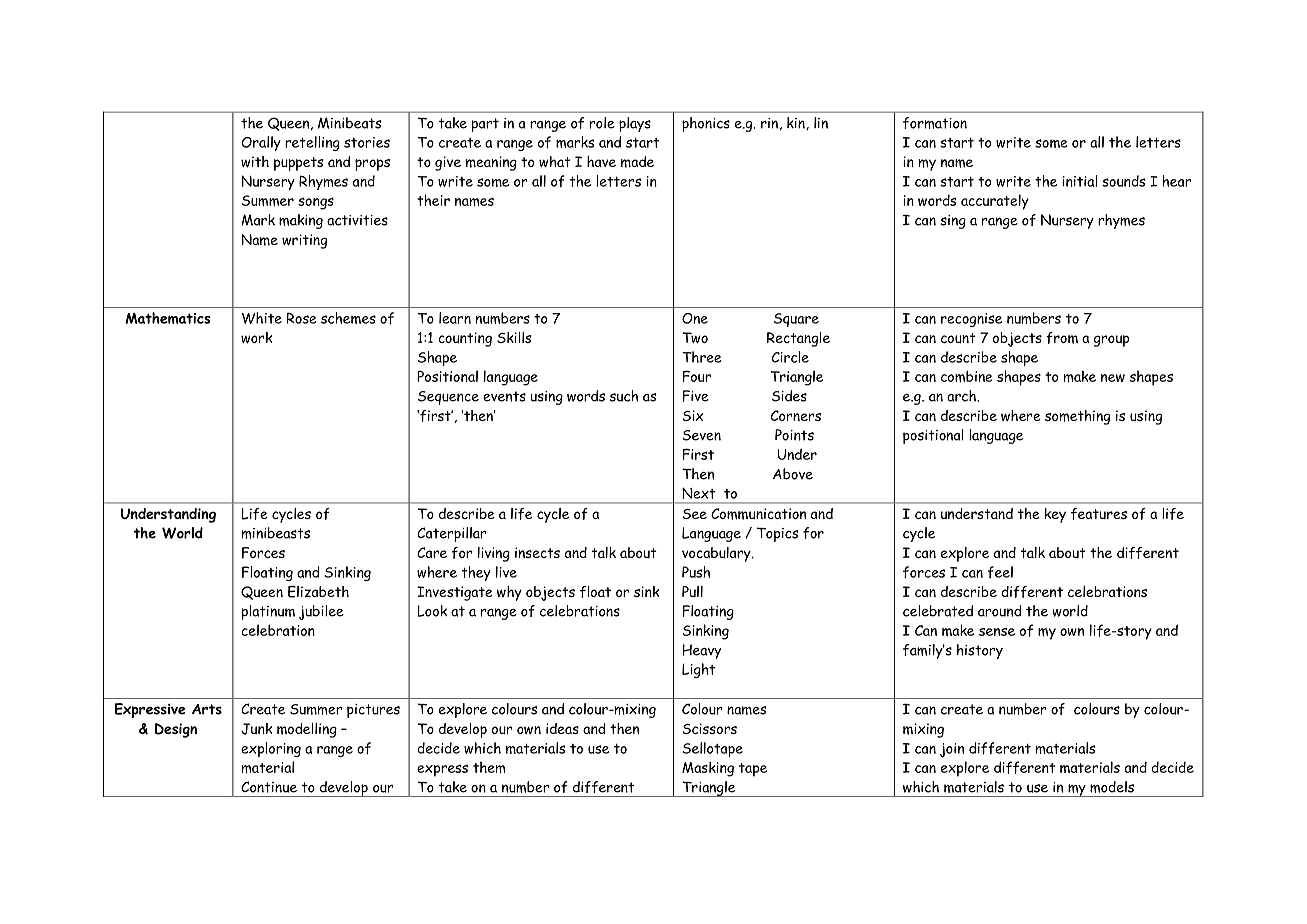  Describe the element at coordinates (448, 398) in the page. I see `Sequence` at that location.
